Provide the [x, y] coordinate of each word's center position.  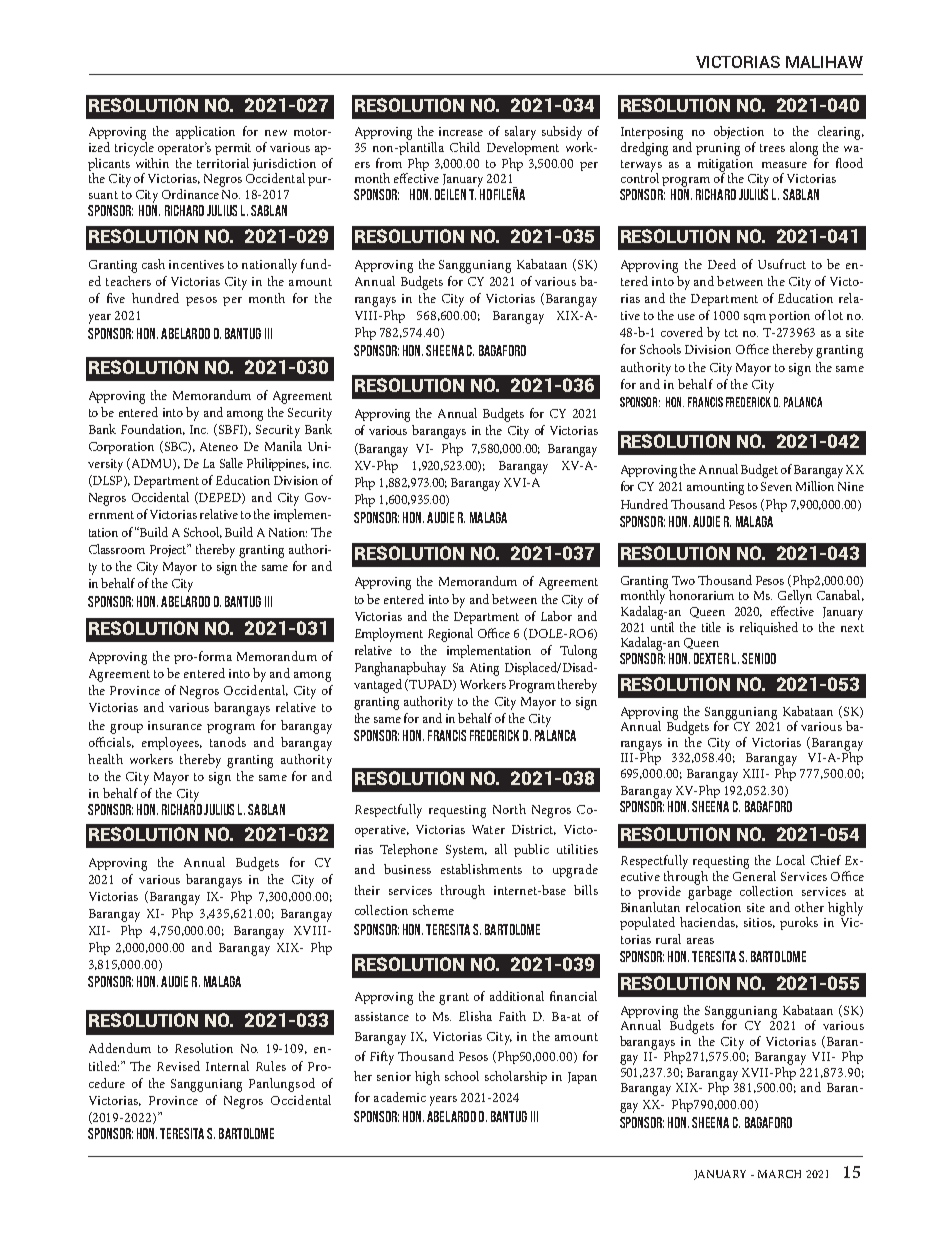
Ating [484, 669]
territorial [223, 163]
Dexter [711, 658]
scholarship [516, 1077]
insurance [175, 725]
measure [784, 165]
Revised [178, 1066]
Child [465, 147]
